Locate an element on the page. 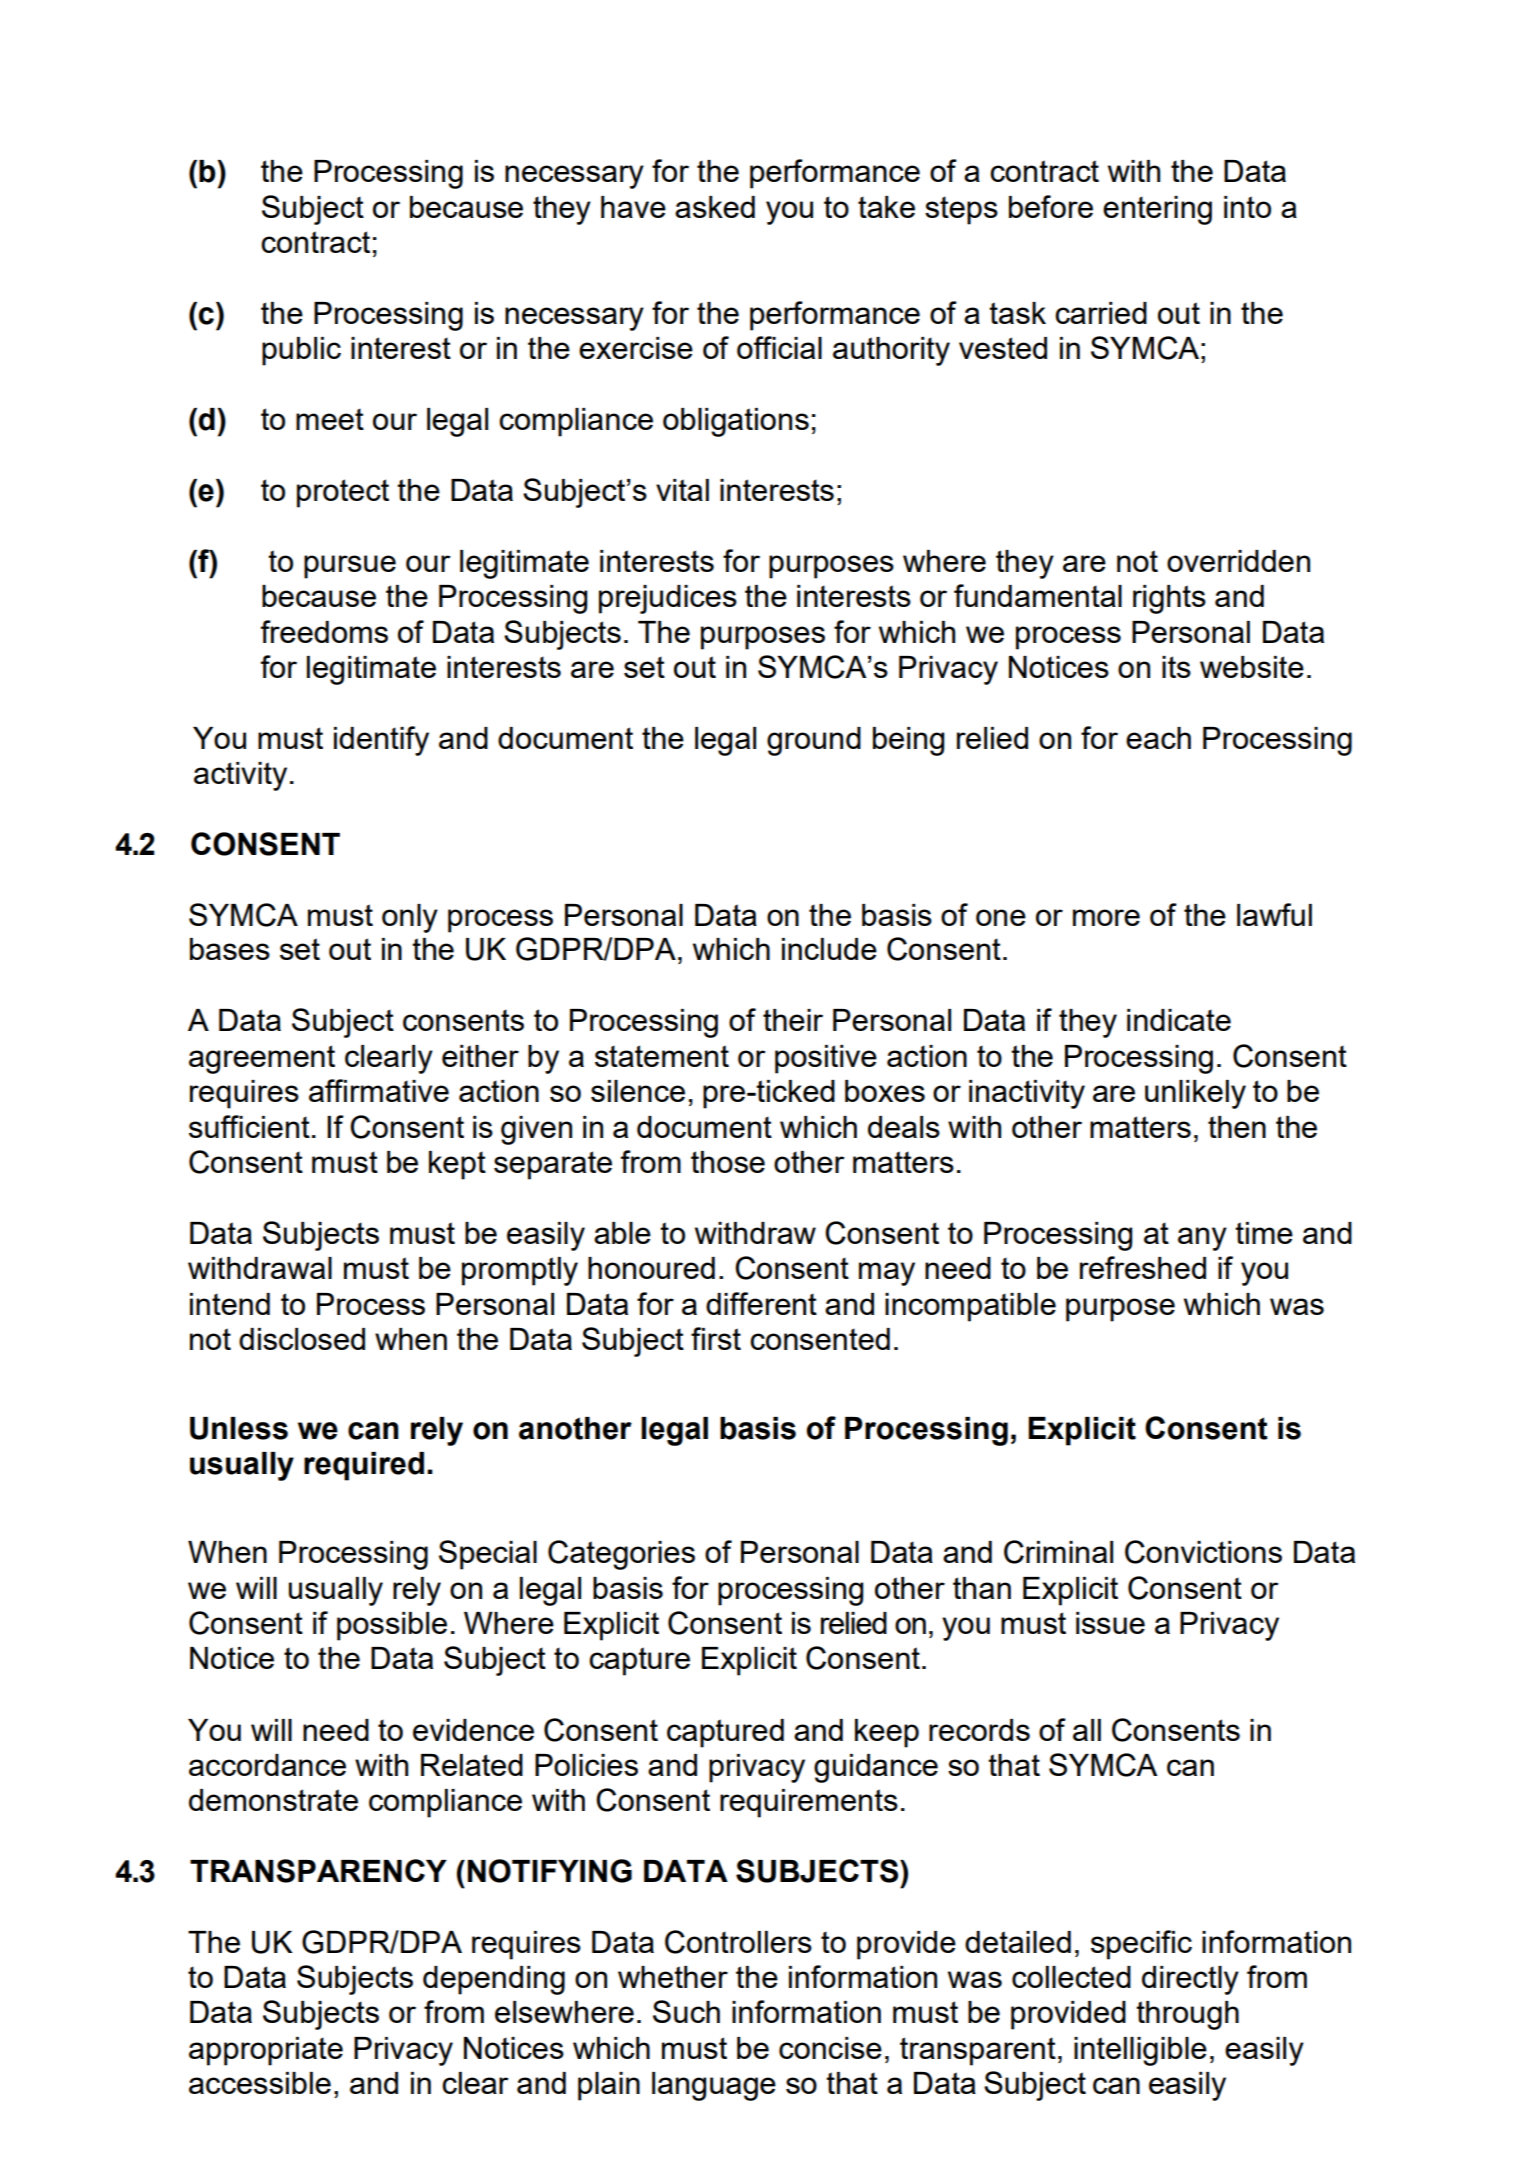  asked is located at coordinates (715, 207).
